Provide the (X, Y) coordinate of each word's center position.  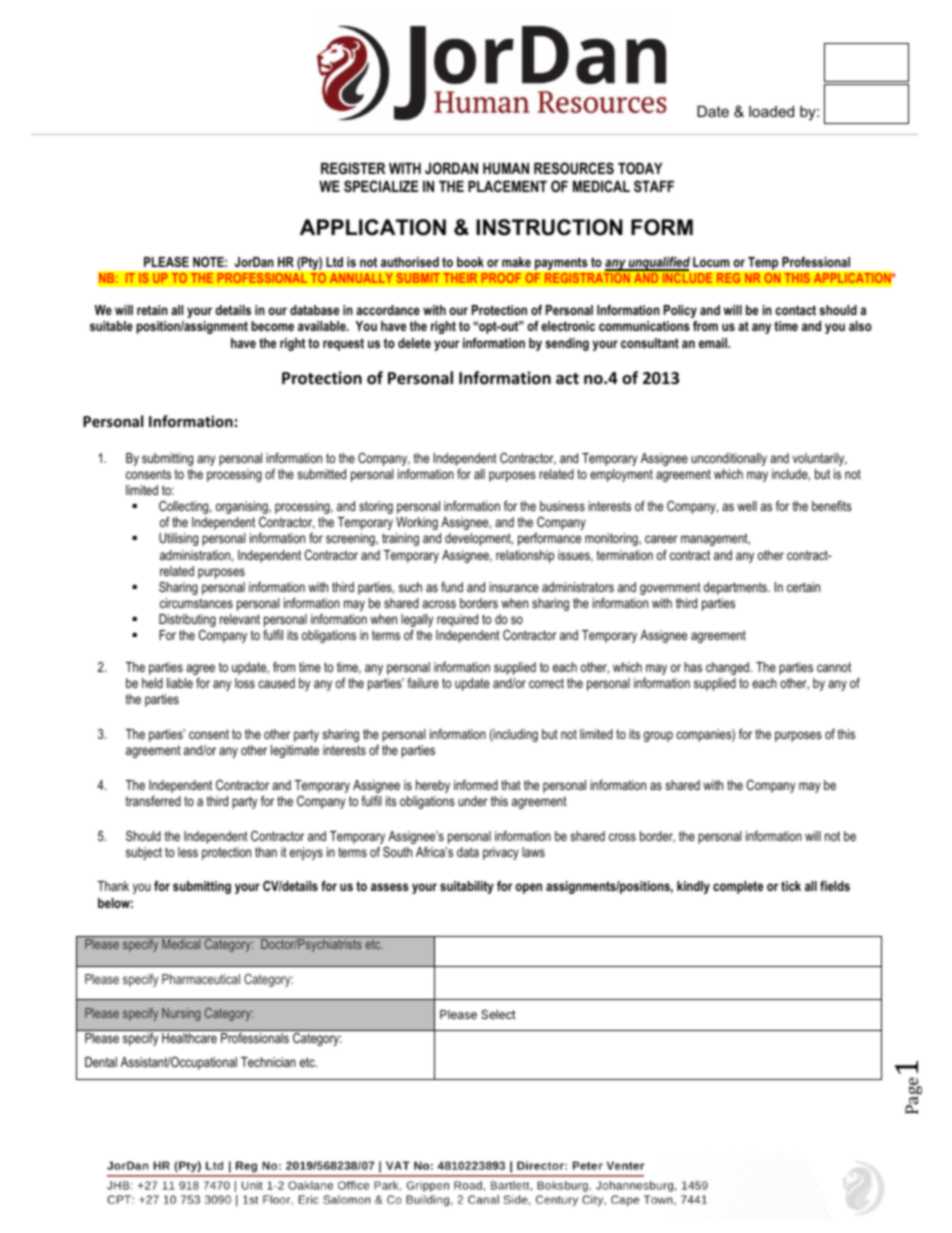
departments (736, 588)
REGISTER (353, 168)
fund (452, 587)
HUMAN (506, 168)
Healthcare (189, 1038)
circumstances (196, 603)
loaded (771, 111)
